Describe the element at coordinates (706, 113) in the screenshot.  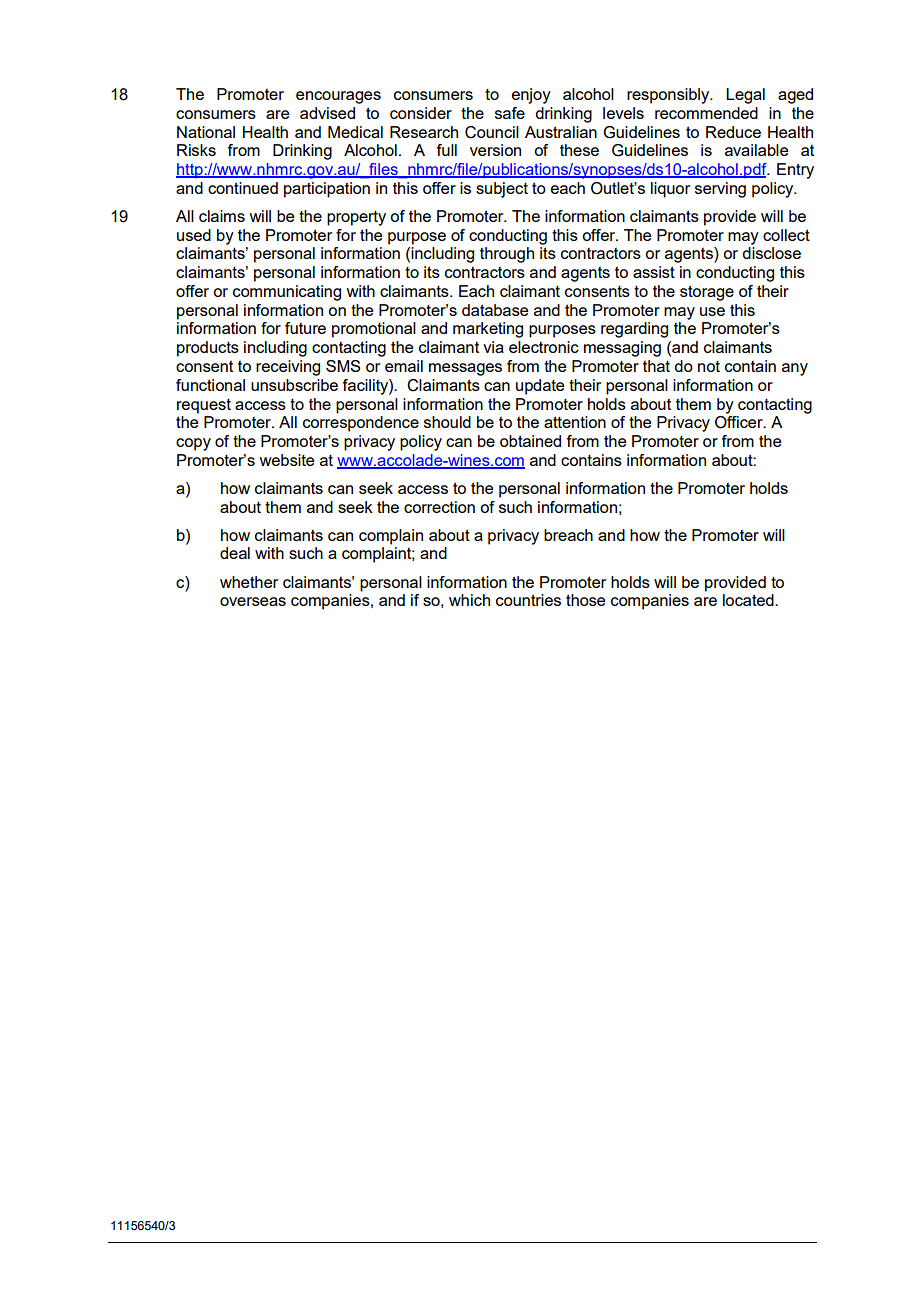
I see `recommended` at that location.
